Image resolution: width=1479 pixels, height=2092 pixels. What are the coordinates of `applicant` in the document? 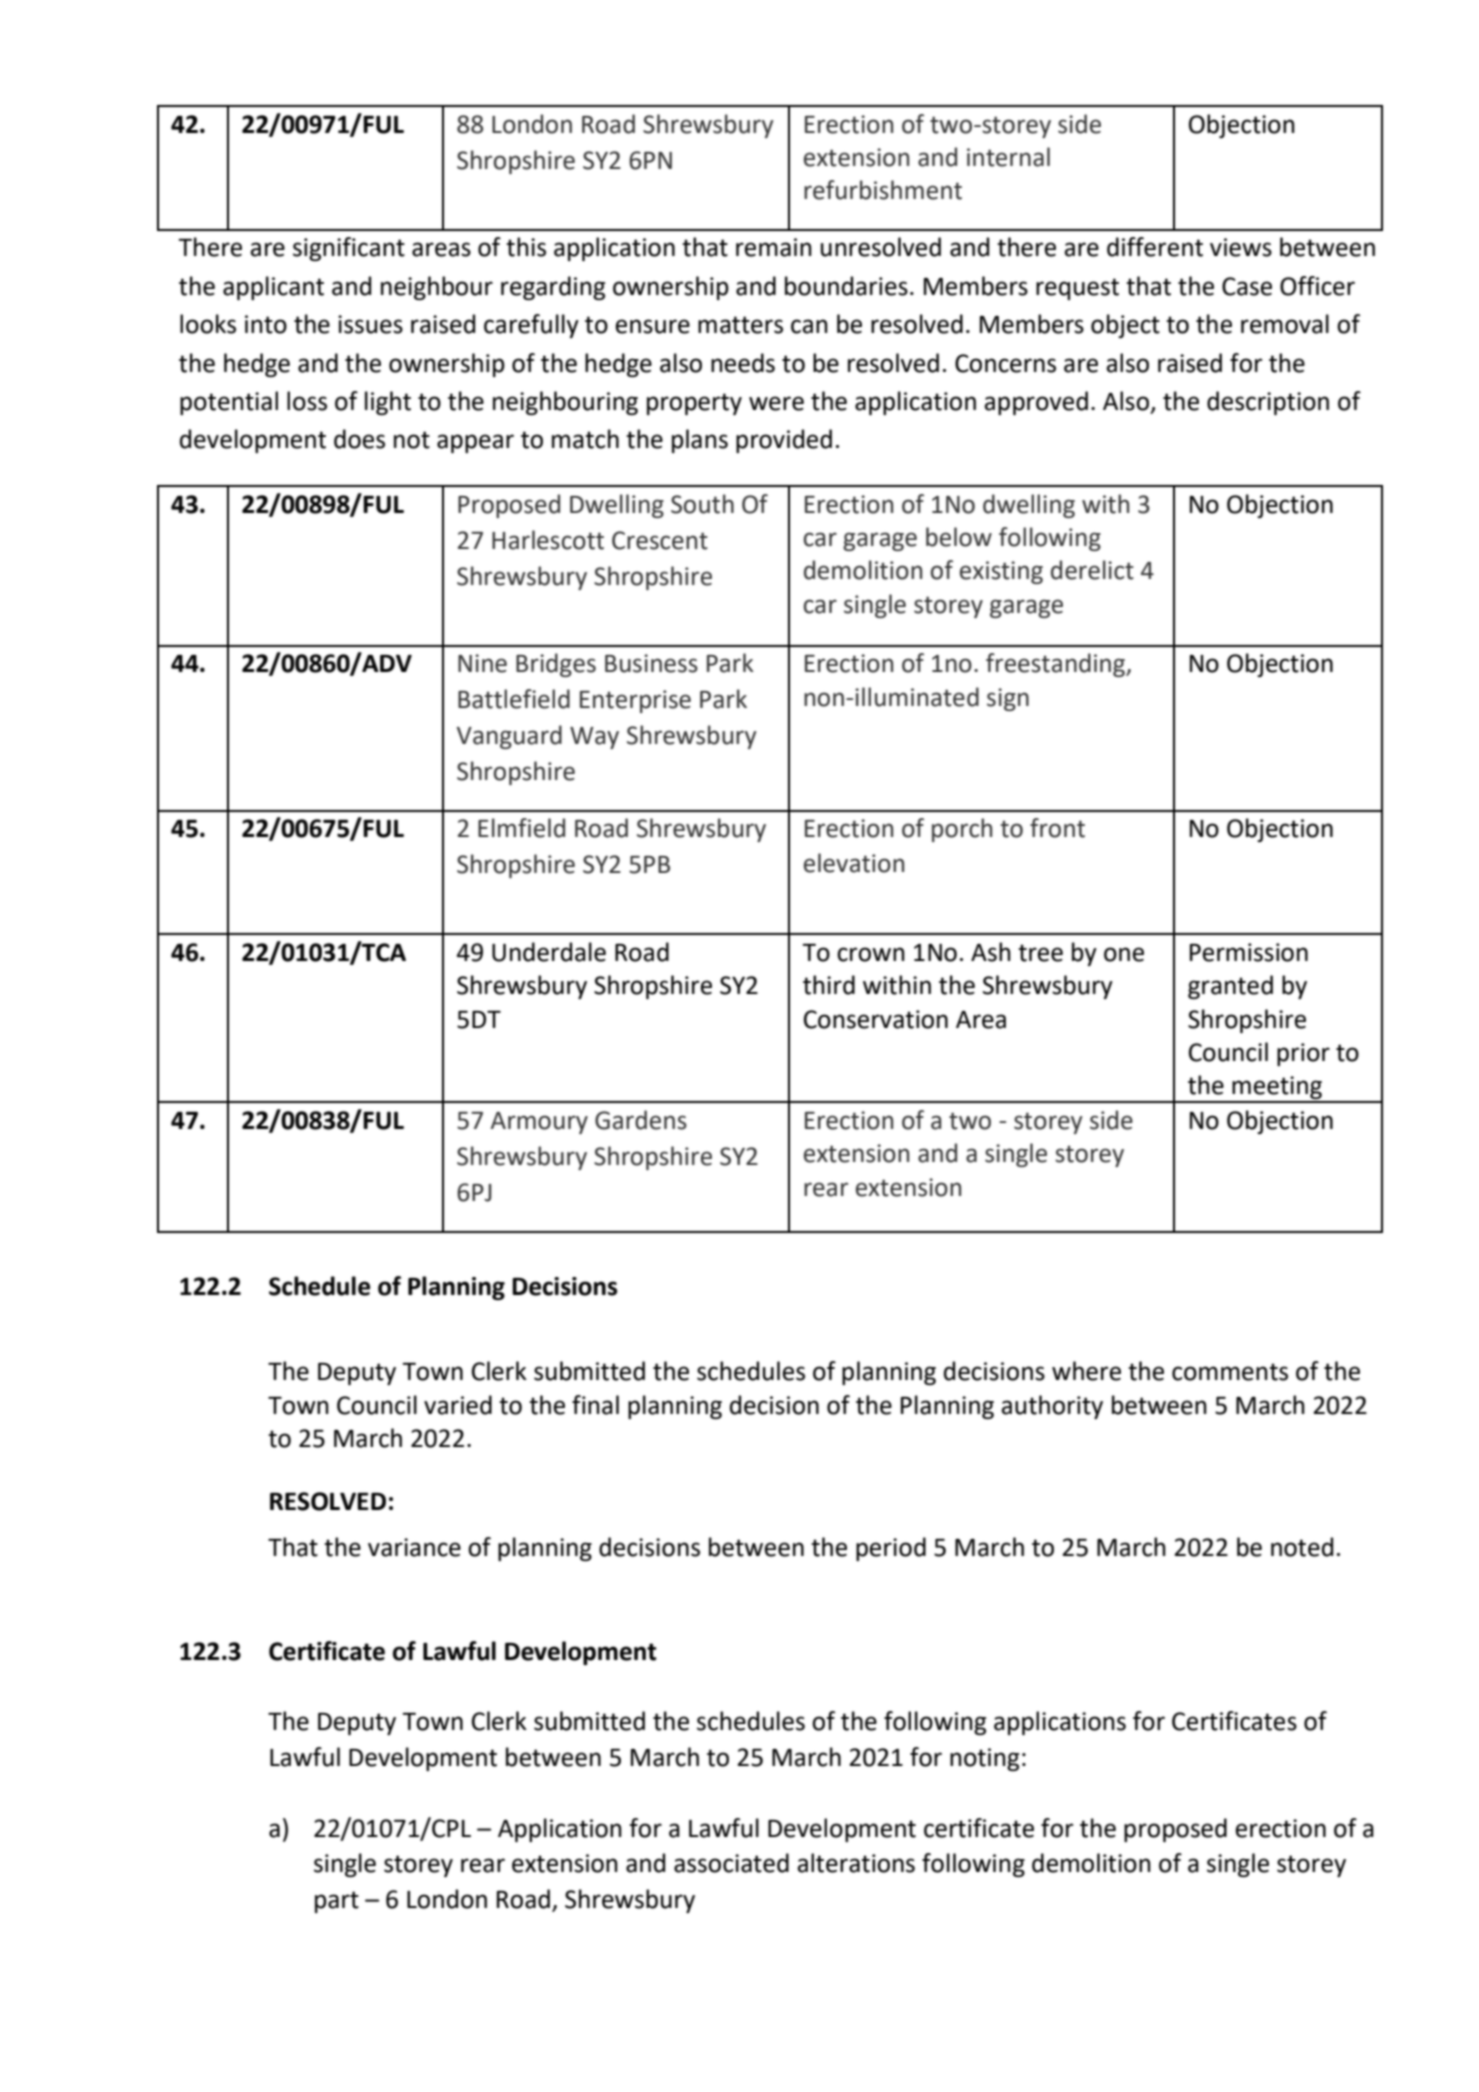 It's located at (273, 288).
